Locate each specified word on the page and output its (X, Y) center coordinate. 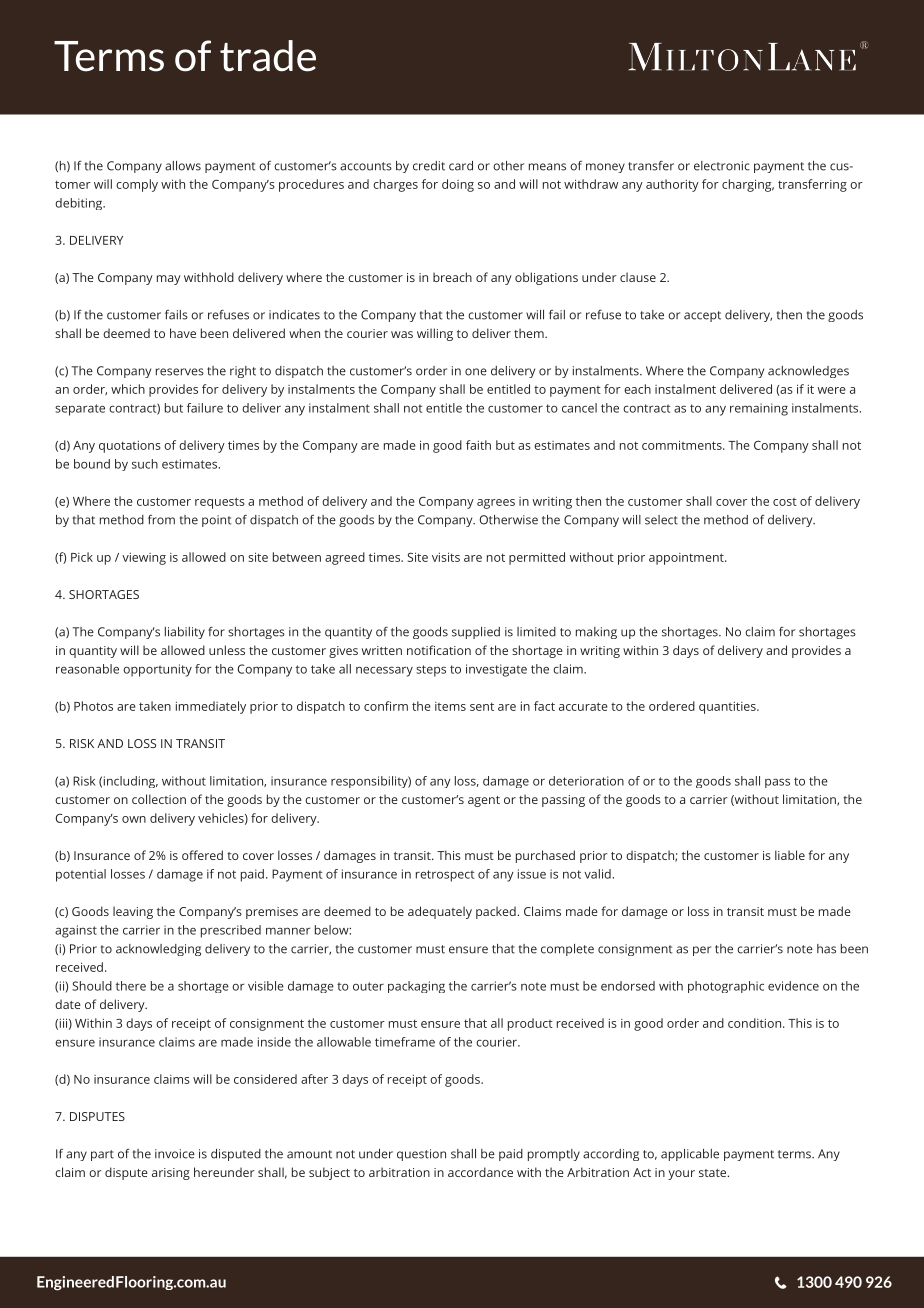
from (161, 520)
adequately (440, 912)
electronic (722, 166)
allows (183, 166)
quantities (728, 708)
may (169, 280)
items (450, 706)
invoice (175, 1154)
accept (702, 316)
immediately (211, 707)
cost (785, 502)
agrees (496, 504)
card (461, 166)
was (402, 334)
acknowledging (158, 950)
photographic (726, 987)
